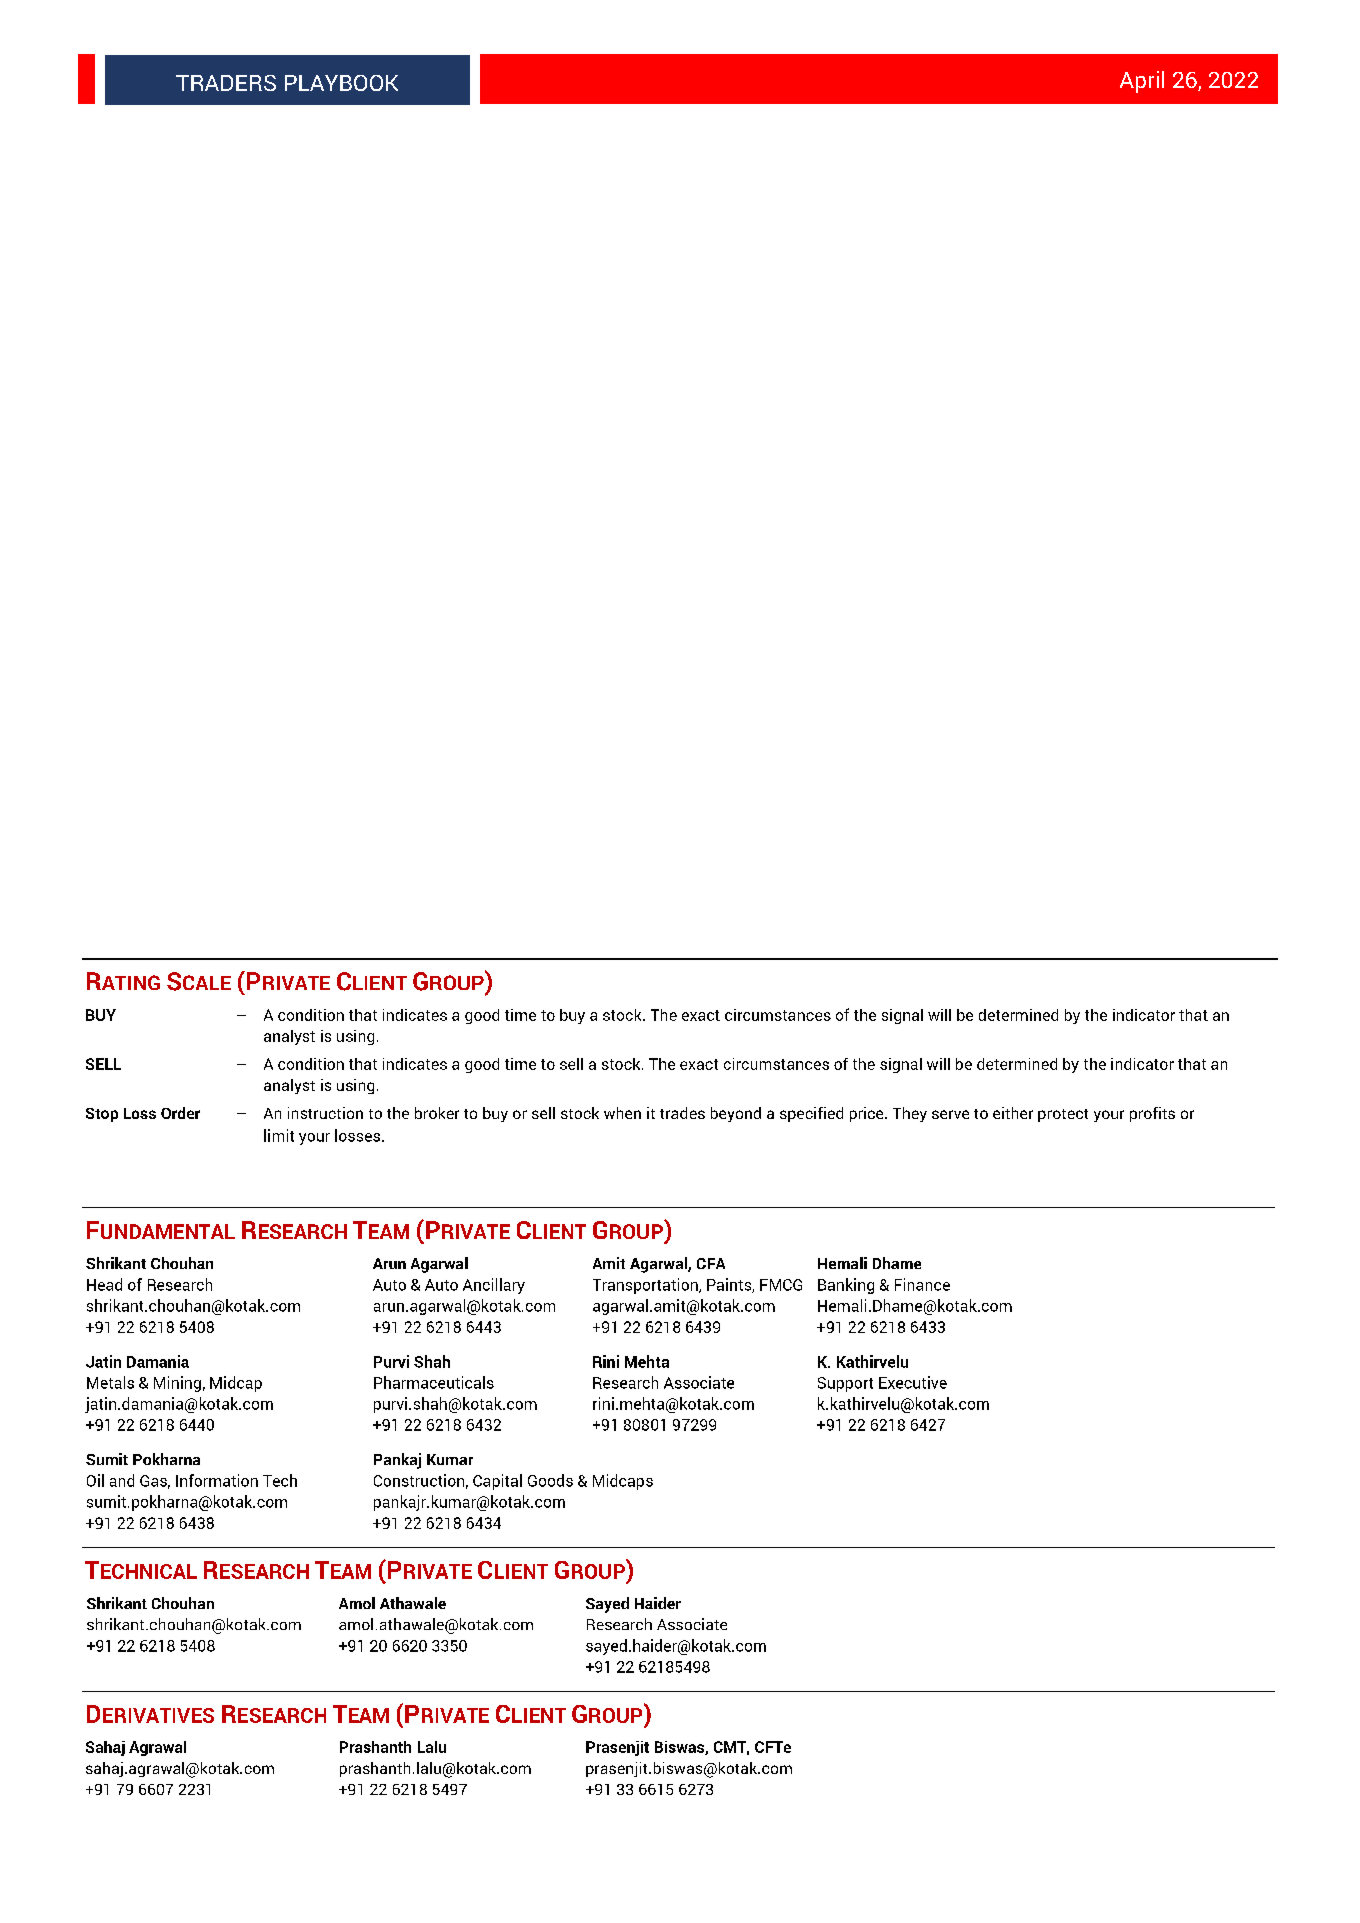  Describe the element at coordinates (226, 83) in the screenshot. I see `TRADERS` at that location.
